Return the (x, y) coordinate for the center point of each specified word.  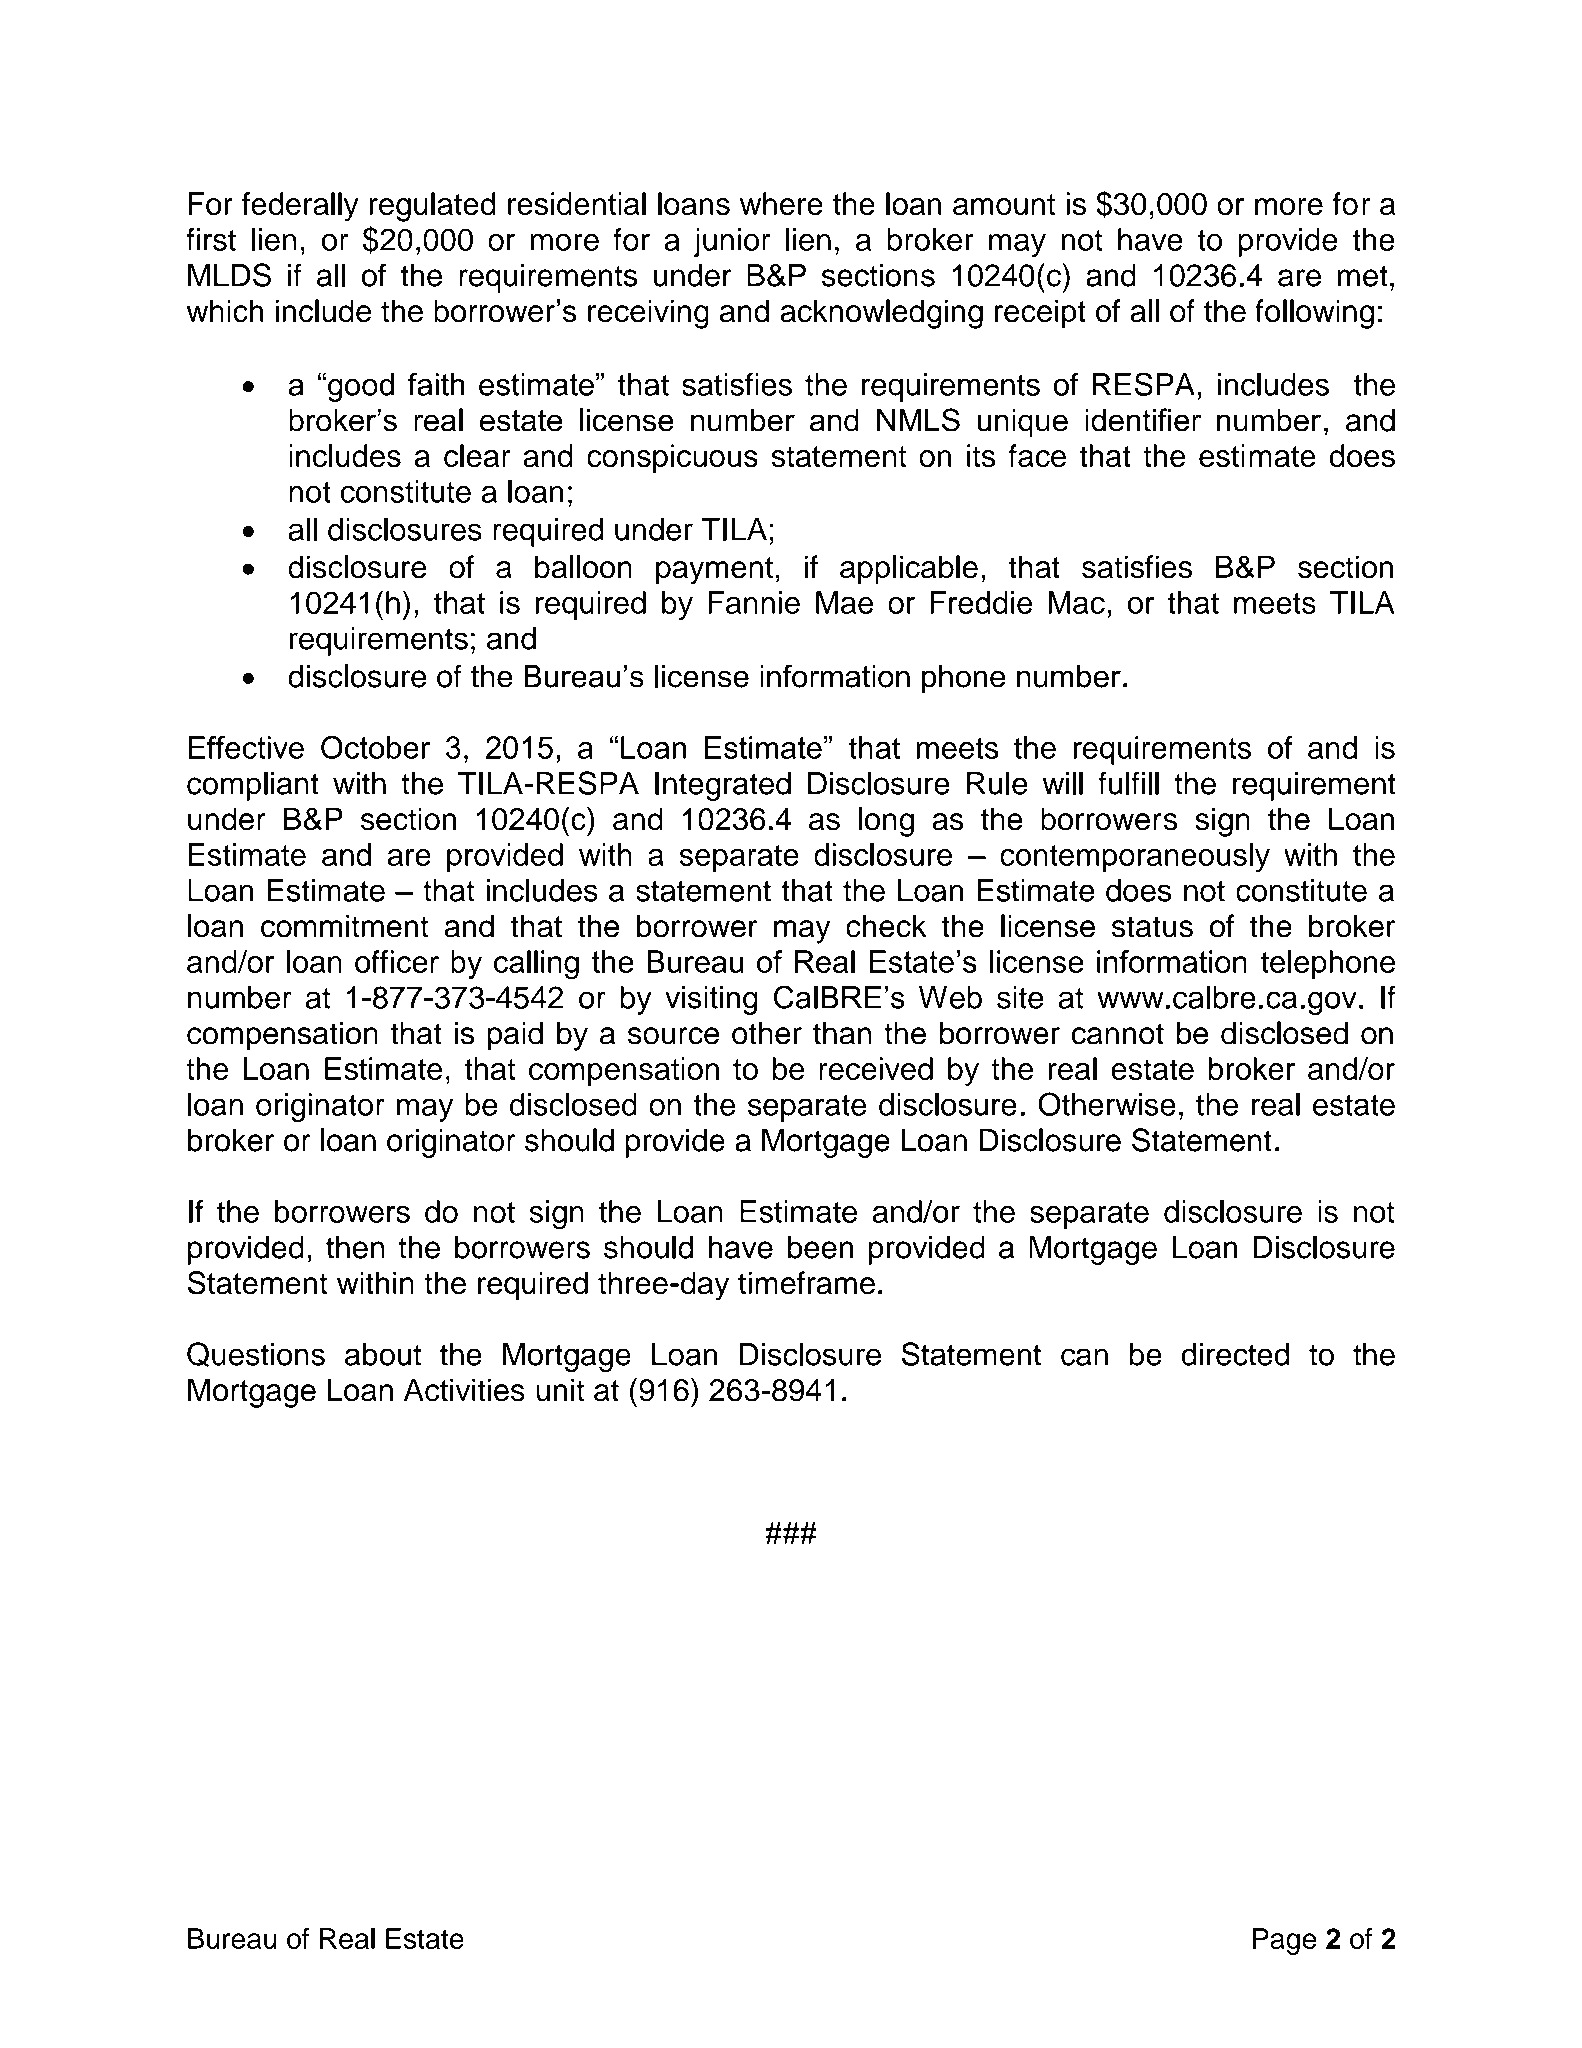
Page (1285, 1941)
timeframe (806, 1283)
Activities (464, 1390)
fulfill (1128, 783)
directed (1235, 1354)
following (1314, 314)
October (376, 747)
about (383, 1354)
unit (560, 1390)
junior (732, 242)
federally (300, 207)
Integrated (723, 786)
